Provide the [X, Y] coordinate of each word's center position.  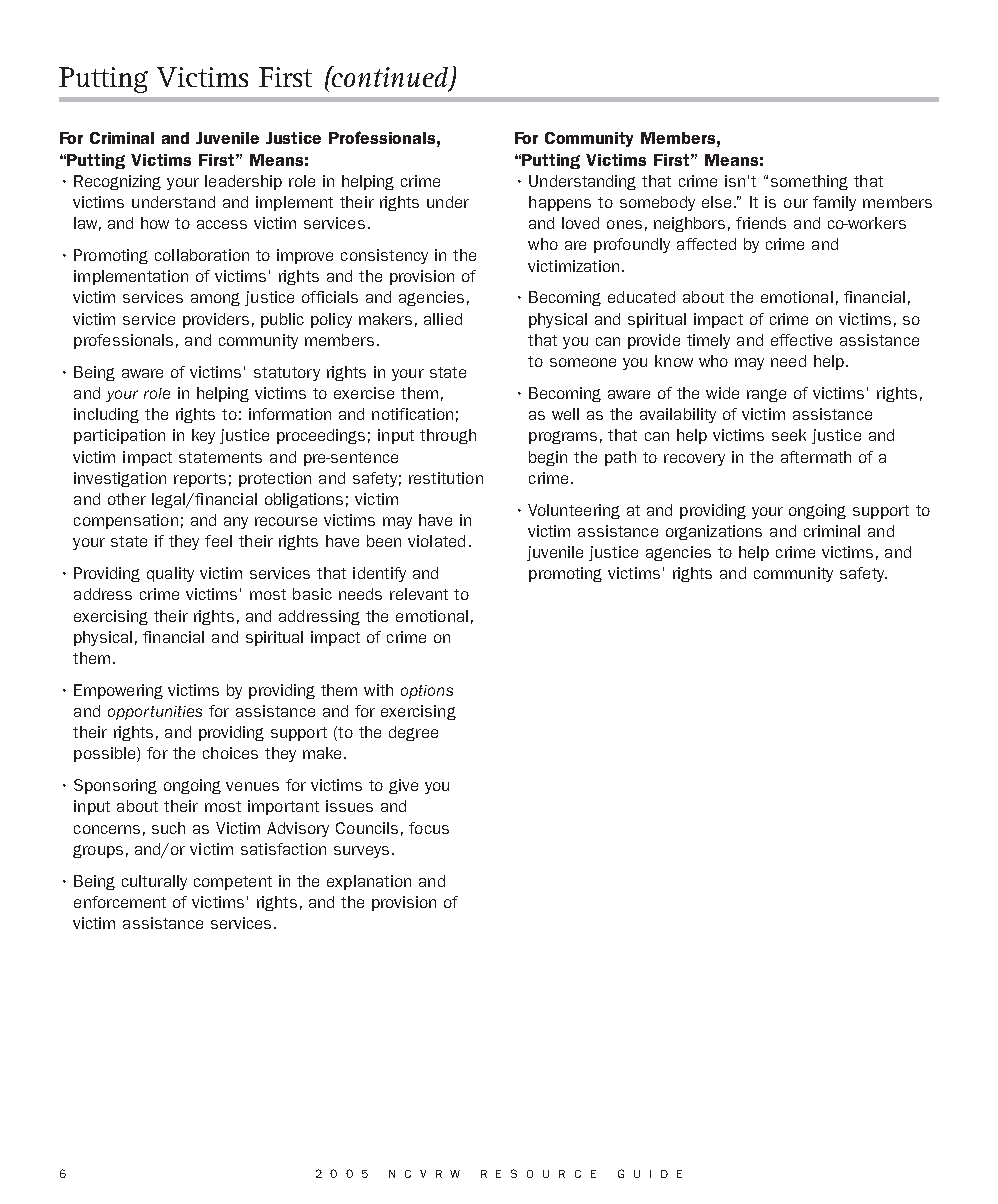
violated [436, 541]
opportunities [155, 713]
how [155, 223]
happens [560, 203]
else [716, 202]
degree [413, 733]
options [427, 692]
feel [218, 541]
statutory [287, 374]
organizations [714, 532]
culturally [154, 882]
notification [412, 414]
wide [722, 393]
